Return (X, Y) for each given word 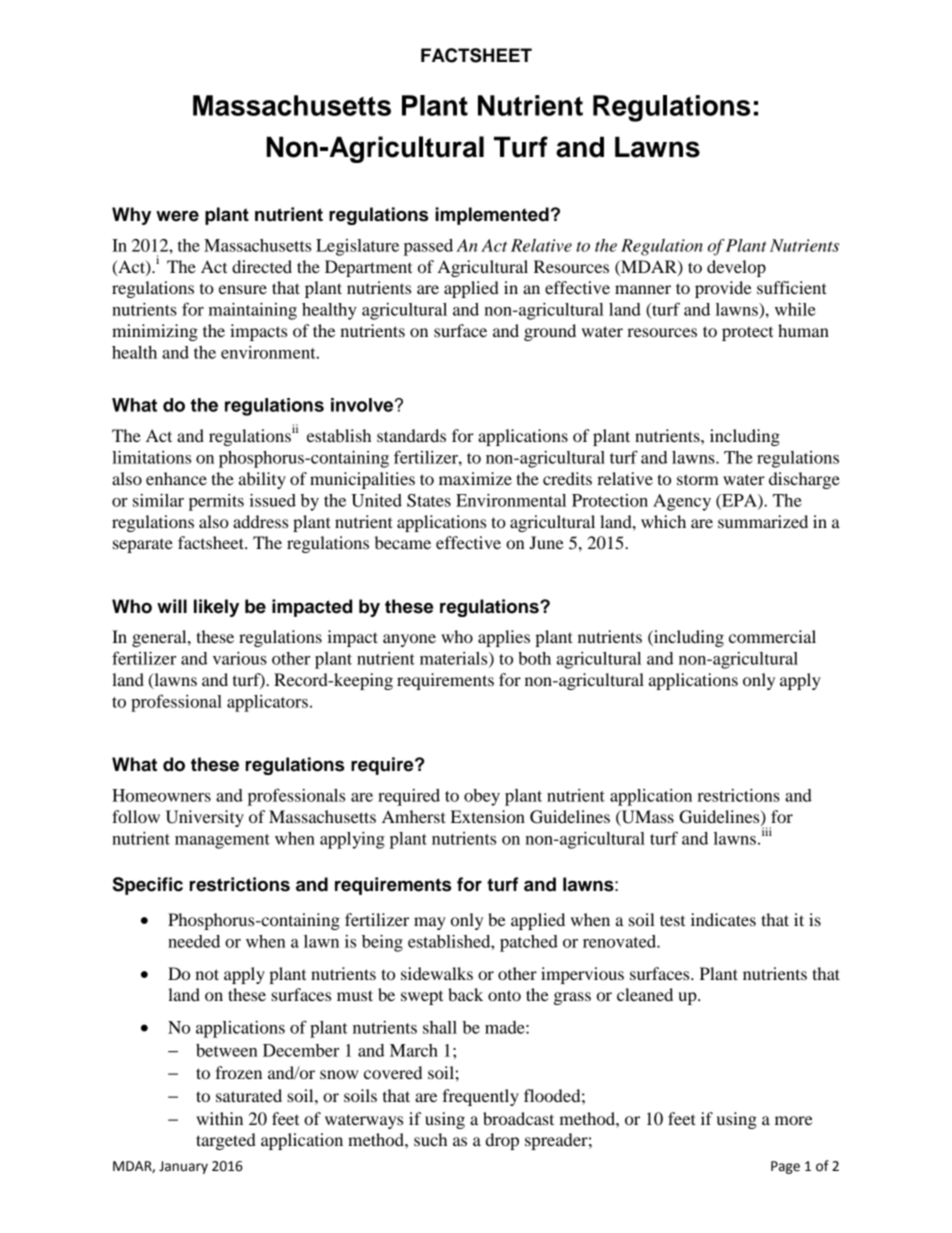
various (240, 658)
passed (428, 247)
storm (698, 479)
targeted (226, 1141)
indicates (723, 919)
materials (455, 659)
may (430, 923)
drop (502, 1141)
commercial (772, 636)
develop (736, 268)
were (177, 216)
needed (194, 941)
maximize (475, 478)
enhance (176, 478)
